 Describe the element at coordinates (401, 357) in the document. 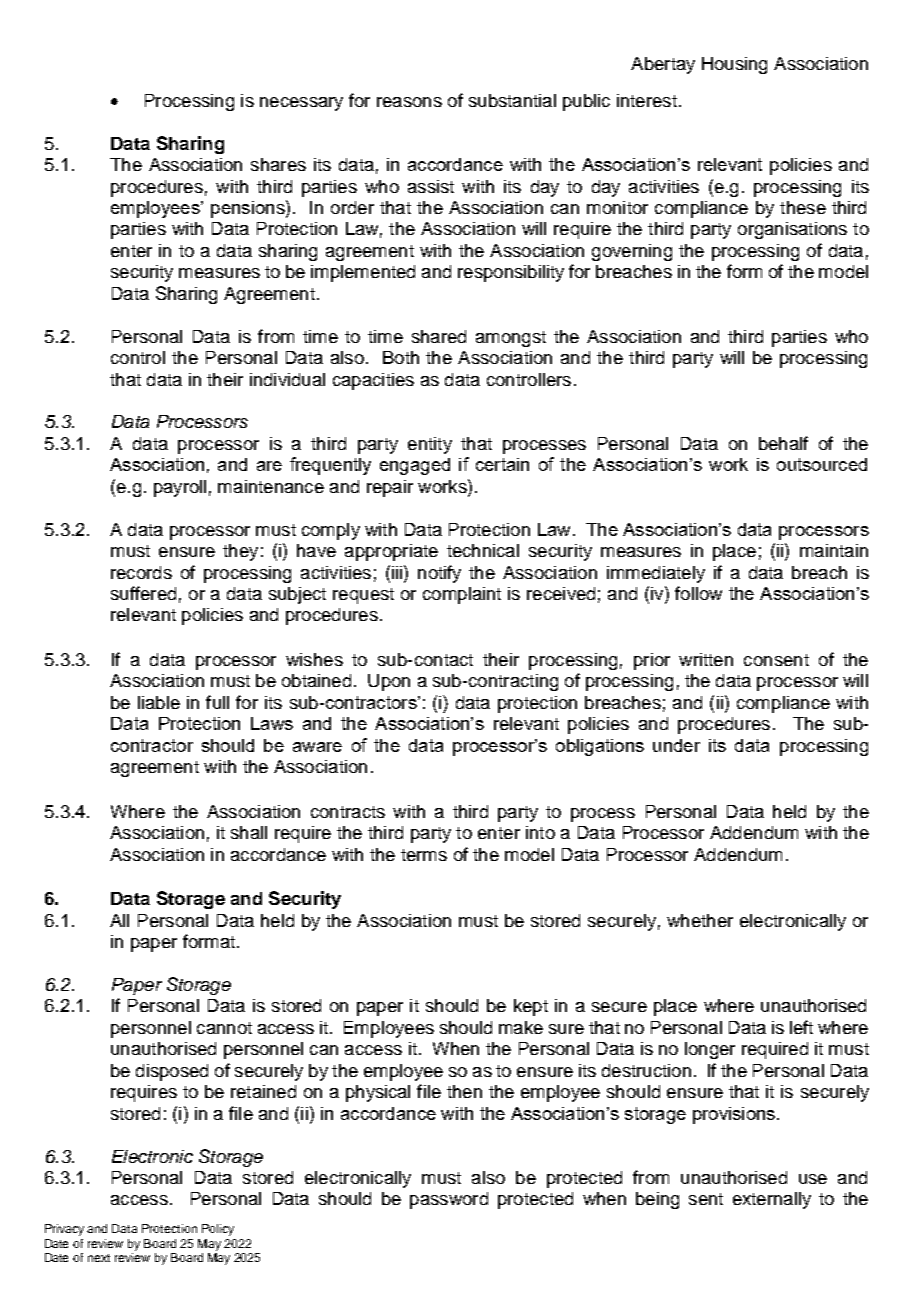

I see `Both` at that location.
